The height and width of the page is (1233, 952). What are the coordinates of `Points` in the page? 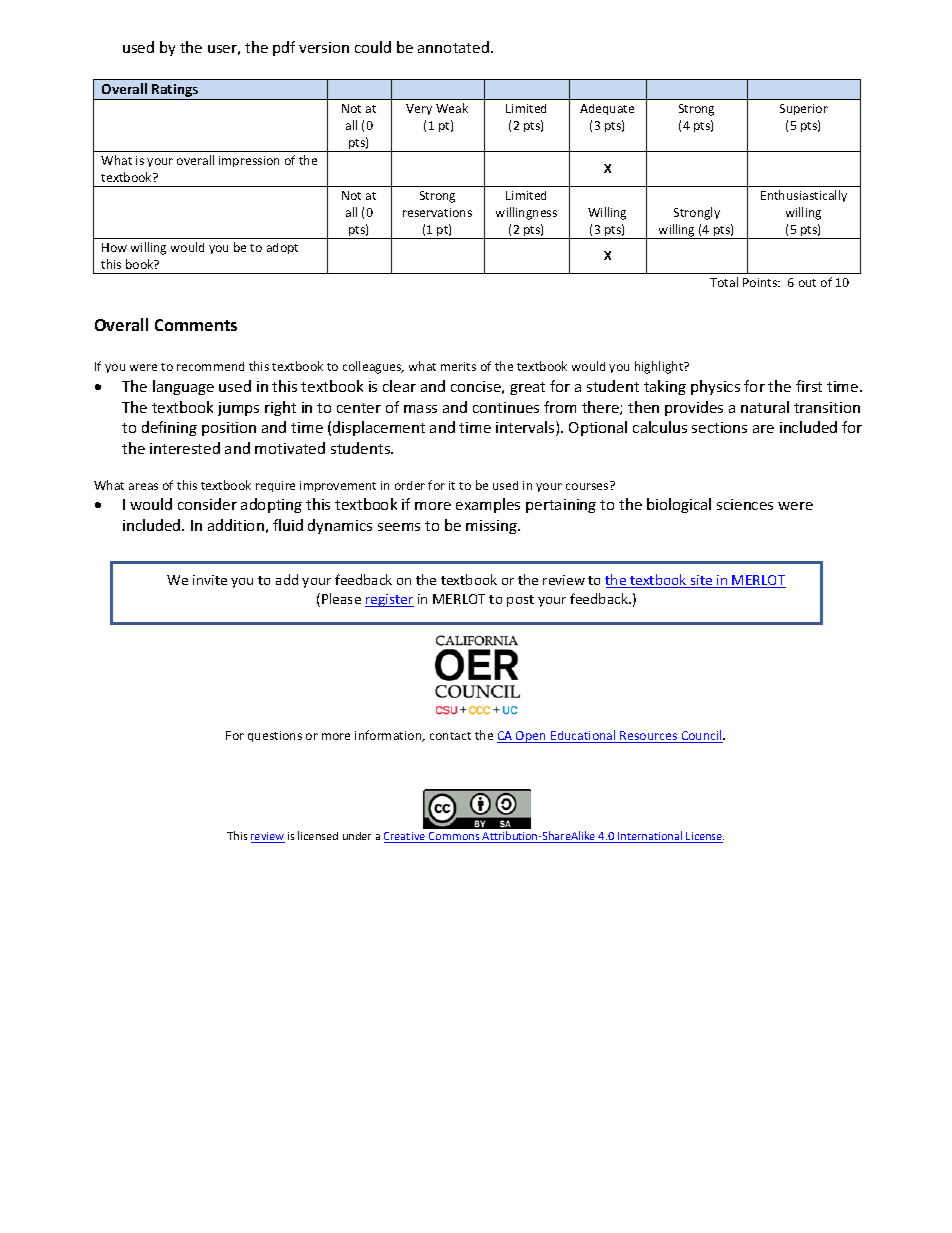 It's located at (761, 282).
